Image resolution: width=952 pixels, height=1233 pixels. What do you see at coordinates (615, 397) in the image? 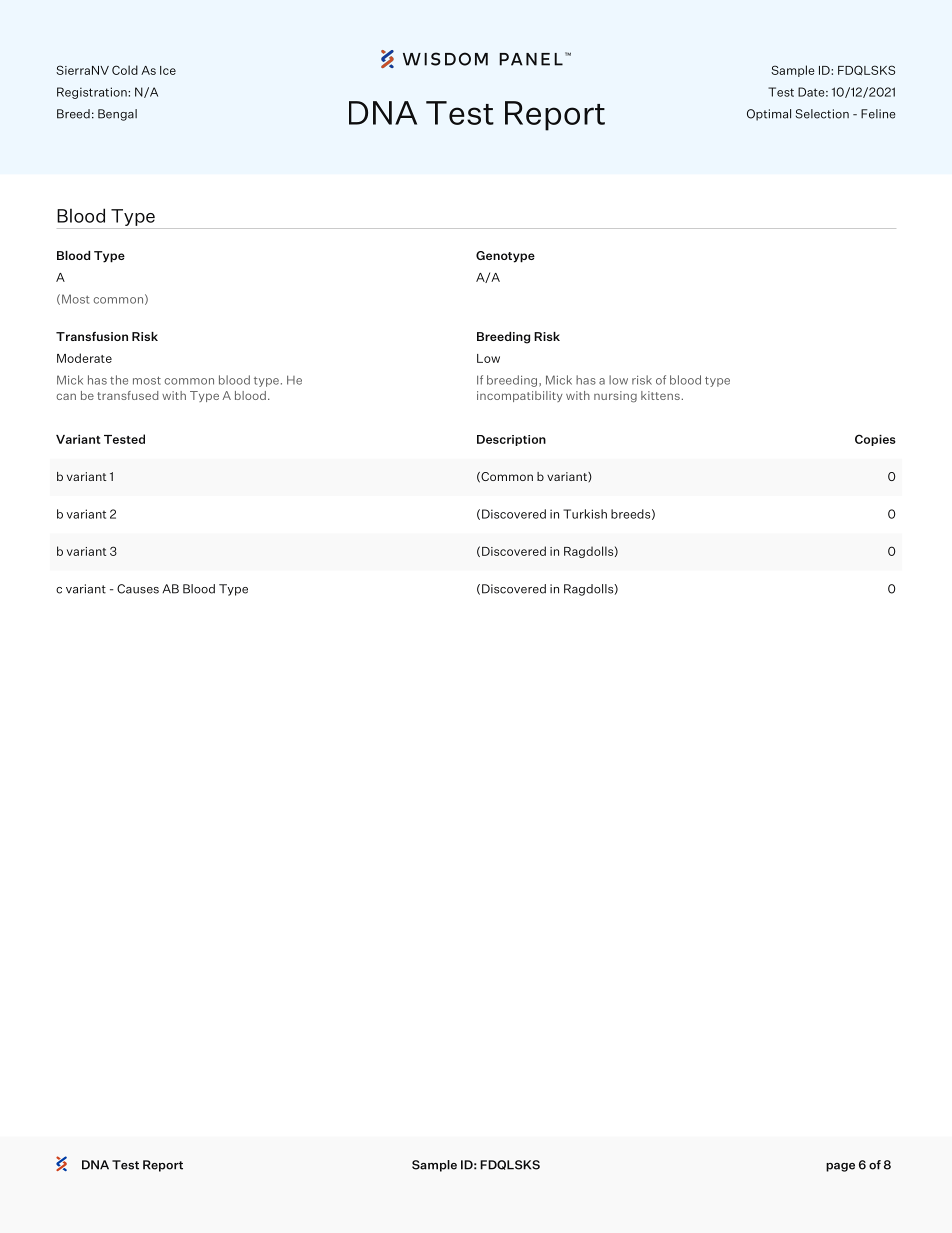
I see `nursing` at bounding box center [615, 397].
